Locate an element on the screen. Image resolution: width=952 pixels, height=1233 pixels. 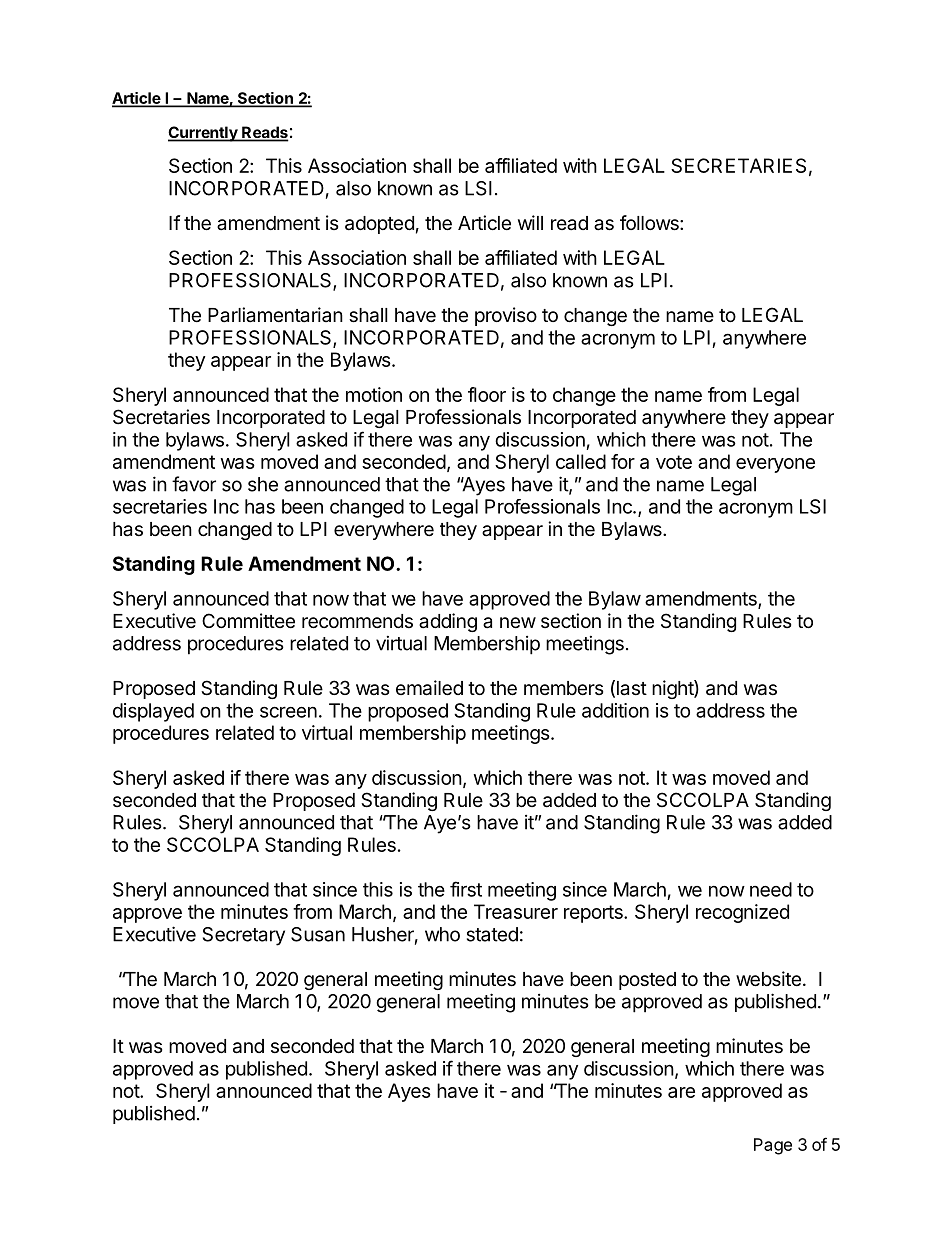
need is located at coordinates (771, 889).
